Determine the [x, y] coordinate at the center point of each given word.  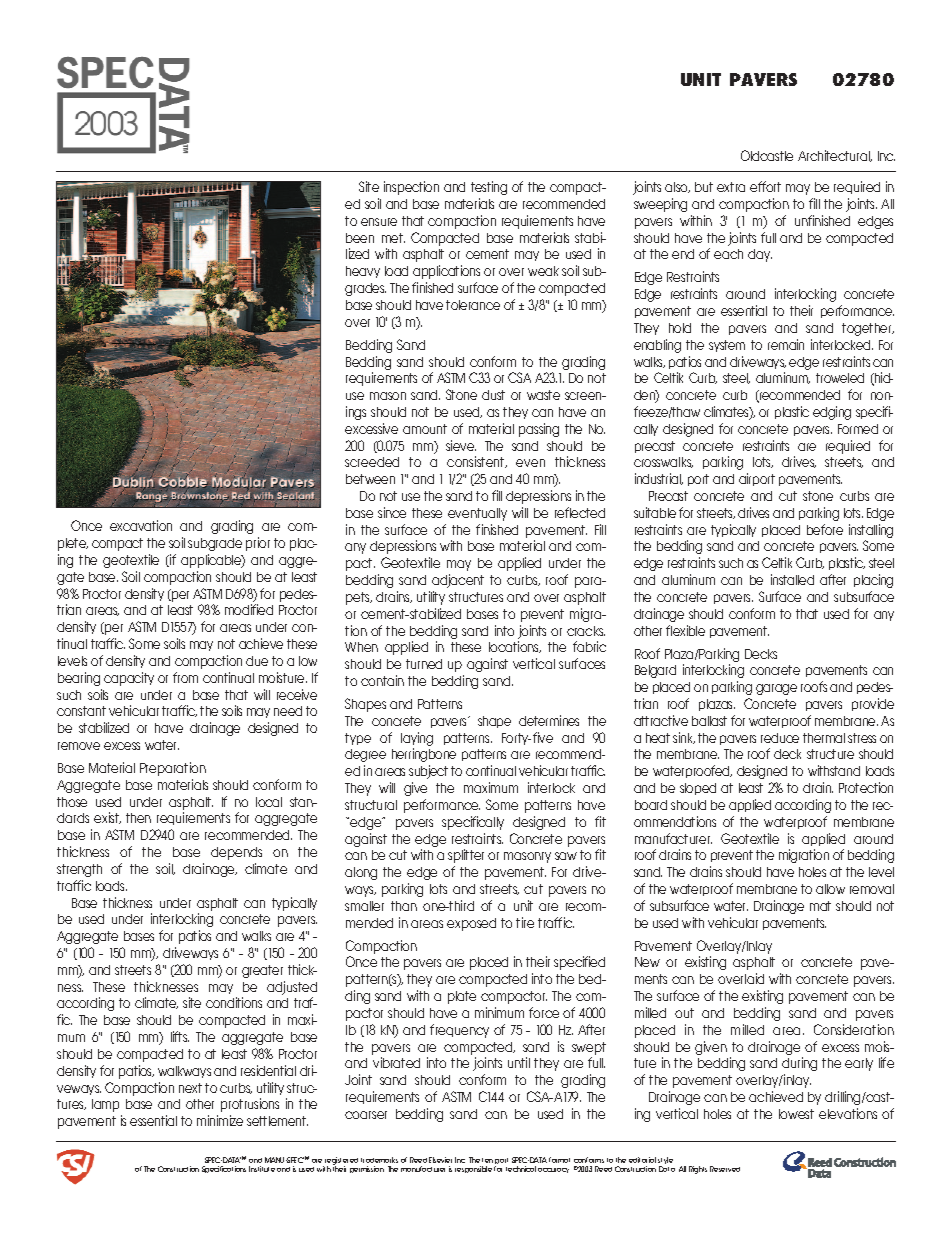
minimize [220, 1120]
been [360, 238]
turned [424, 664]
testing [489, 188]
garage [776, 689]
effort [765, 186]
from [185, 677]
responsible [473, 1169]
